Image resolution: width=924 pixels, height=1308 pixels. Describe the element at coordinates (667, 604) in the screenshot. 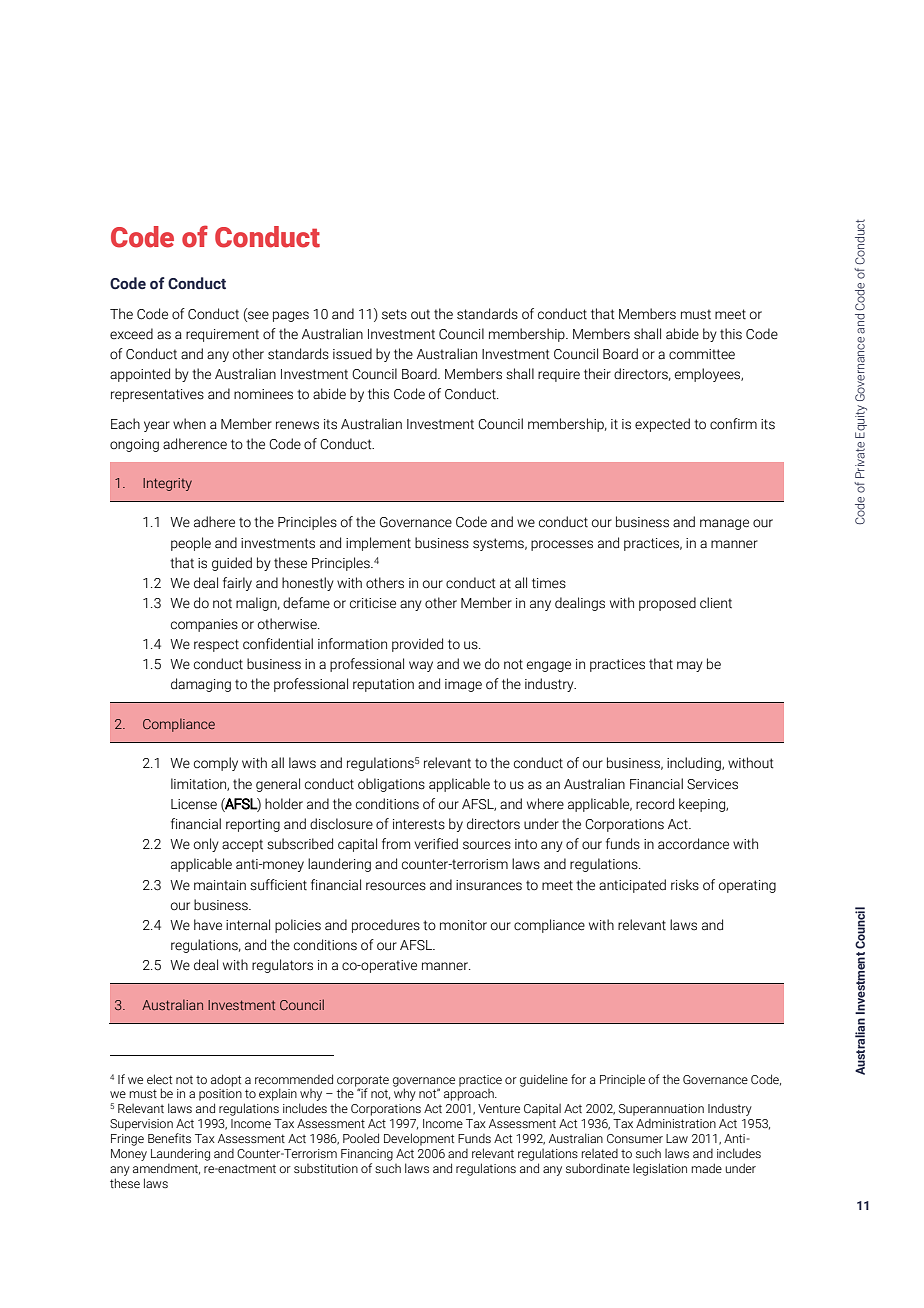

I see `proposed` at that location.
